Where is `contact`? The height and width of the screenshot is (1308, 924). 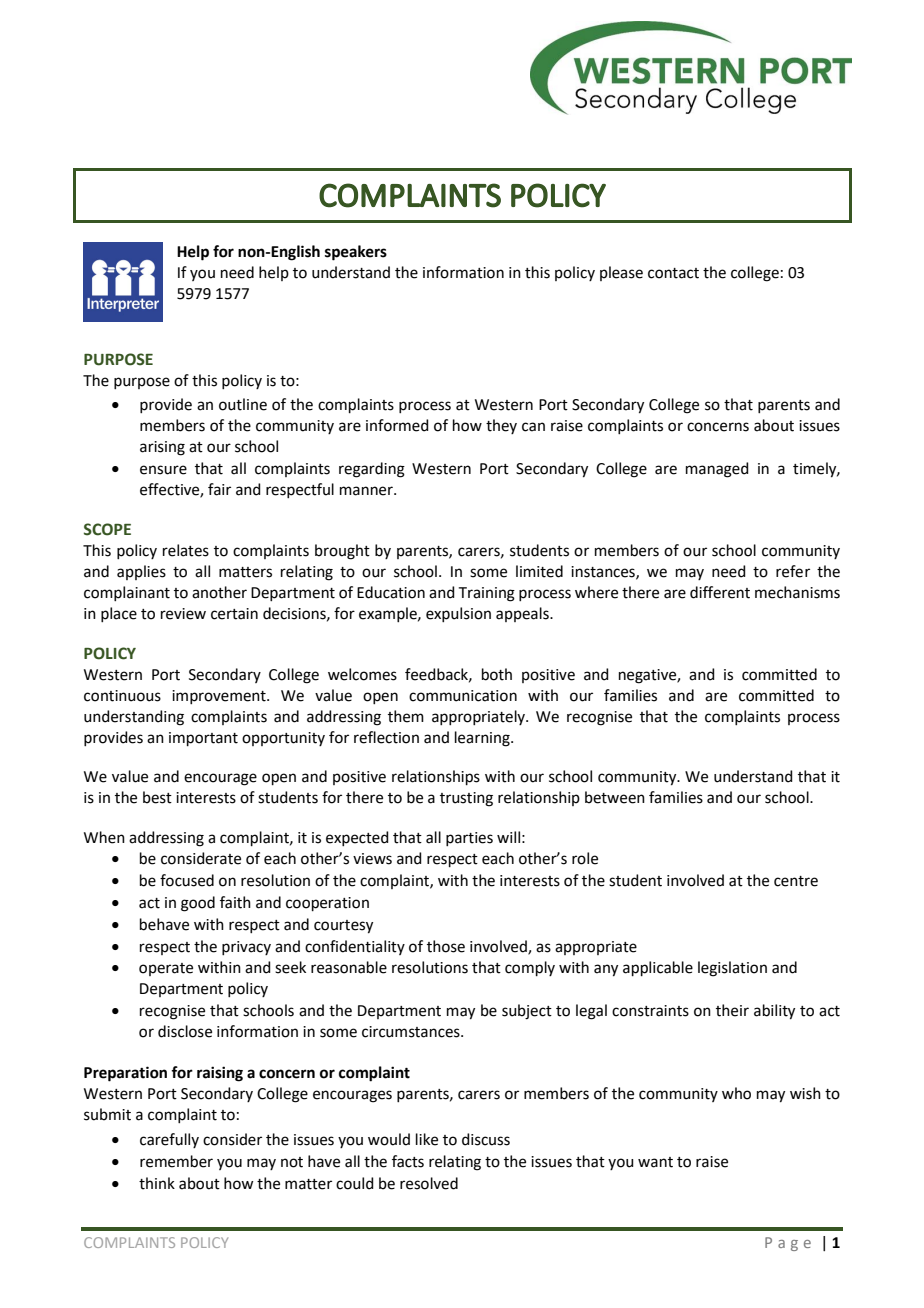 contact is located at coordinates (673, 273).
